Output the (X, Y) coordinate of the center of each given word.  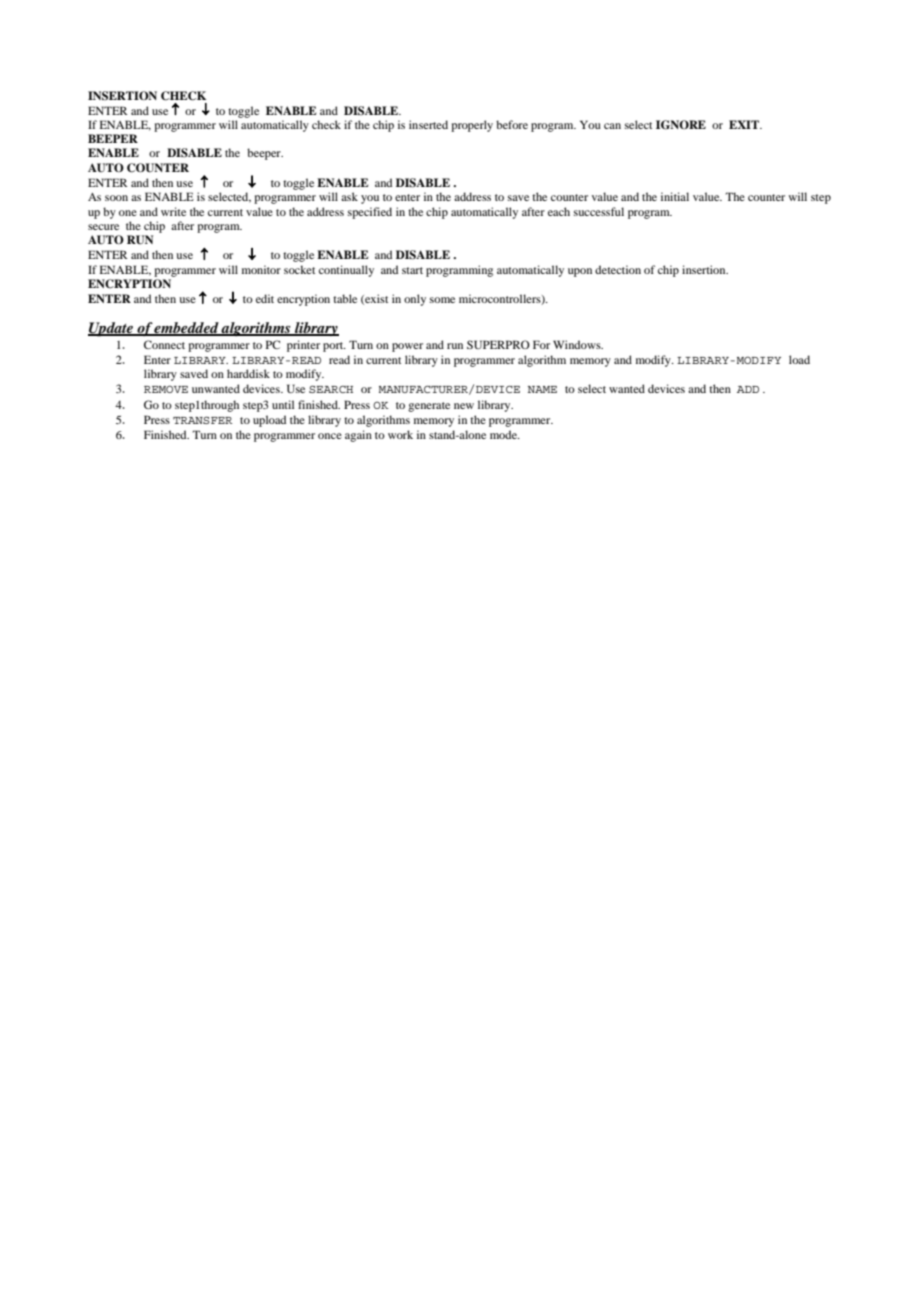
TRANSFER (203, 420)
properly (472, 126)
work (400, 434)
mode (504, 434)
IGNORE (681, 125)
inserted (428, 124)
